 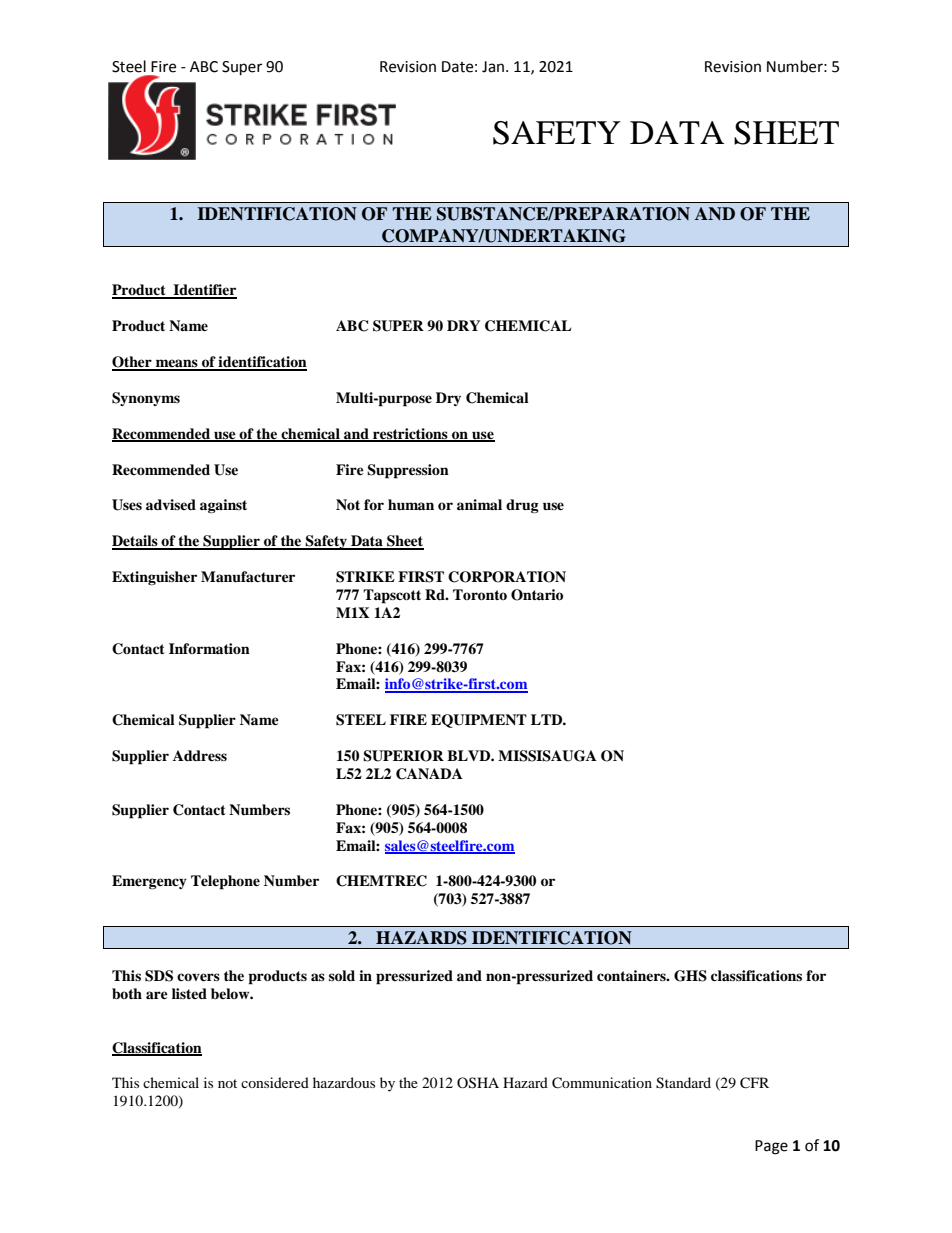 I want to click on Ontario, so click(x=537, y=595).
